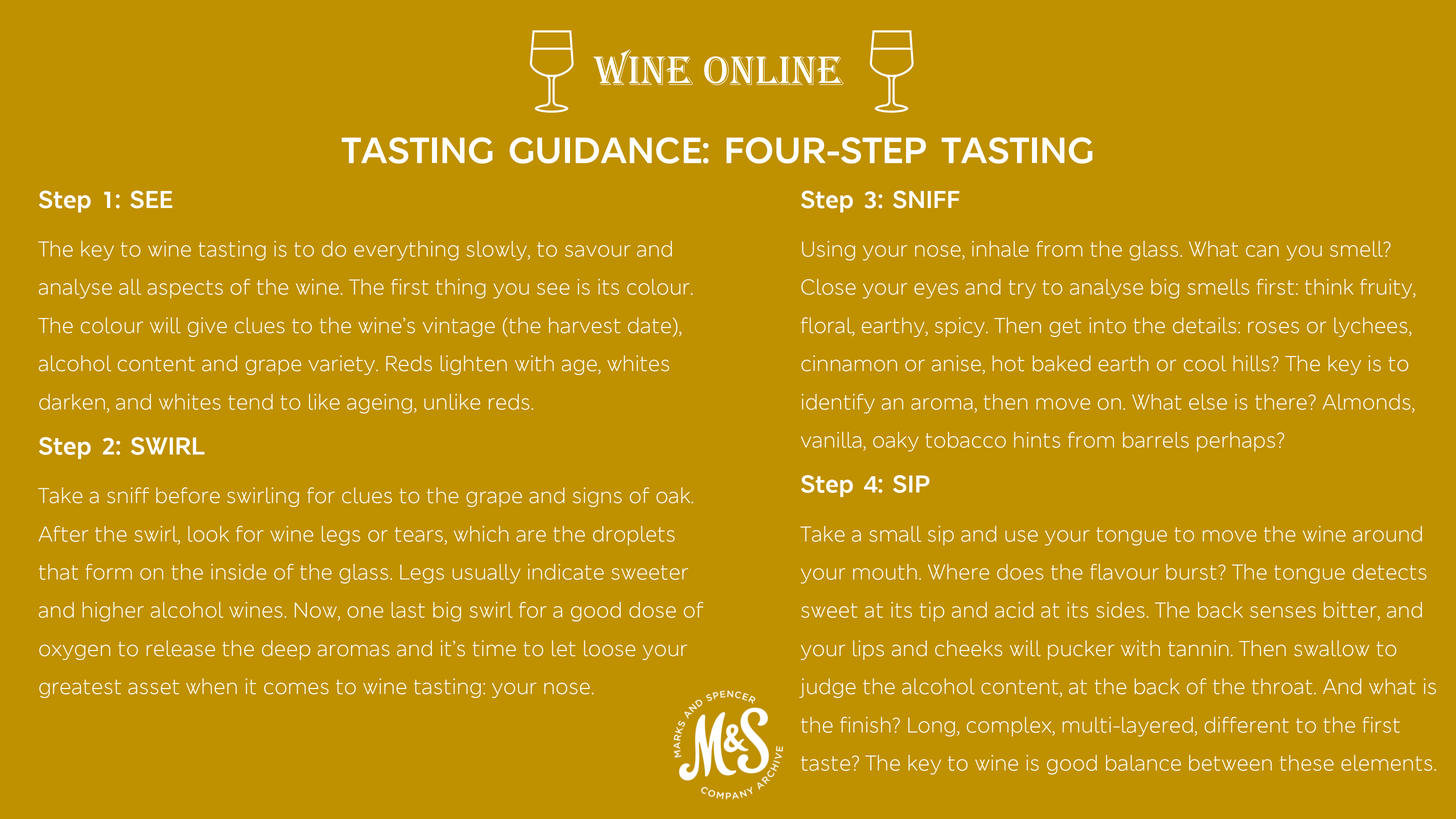 This page has width=1456, height=819. Describe the element at coordinates (774, 70) in the page. I see `ONLINE` at that location.
